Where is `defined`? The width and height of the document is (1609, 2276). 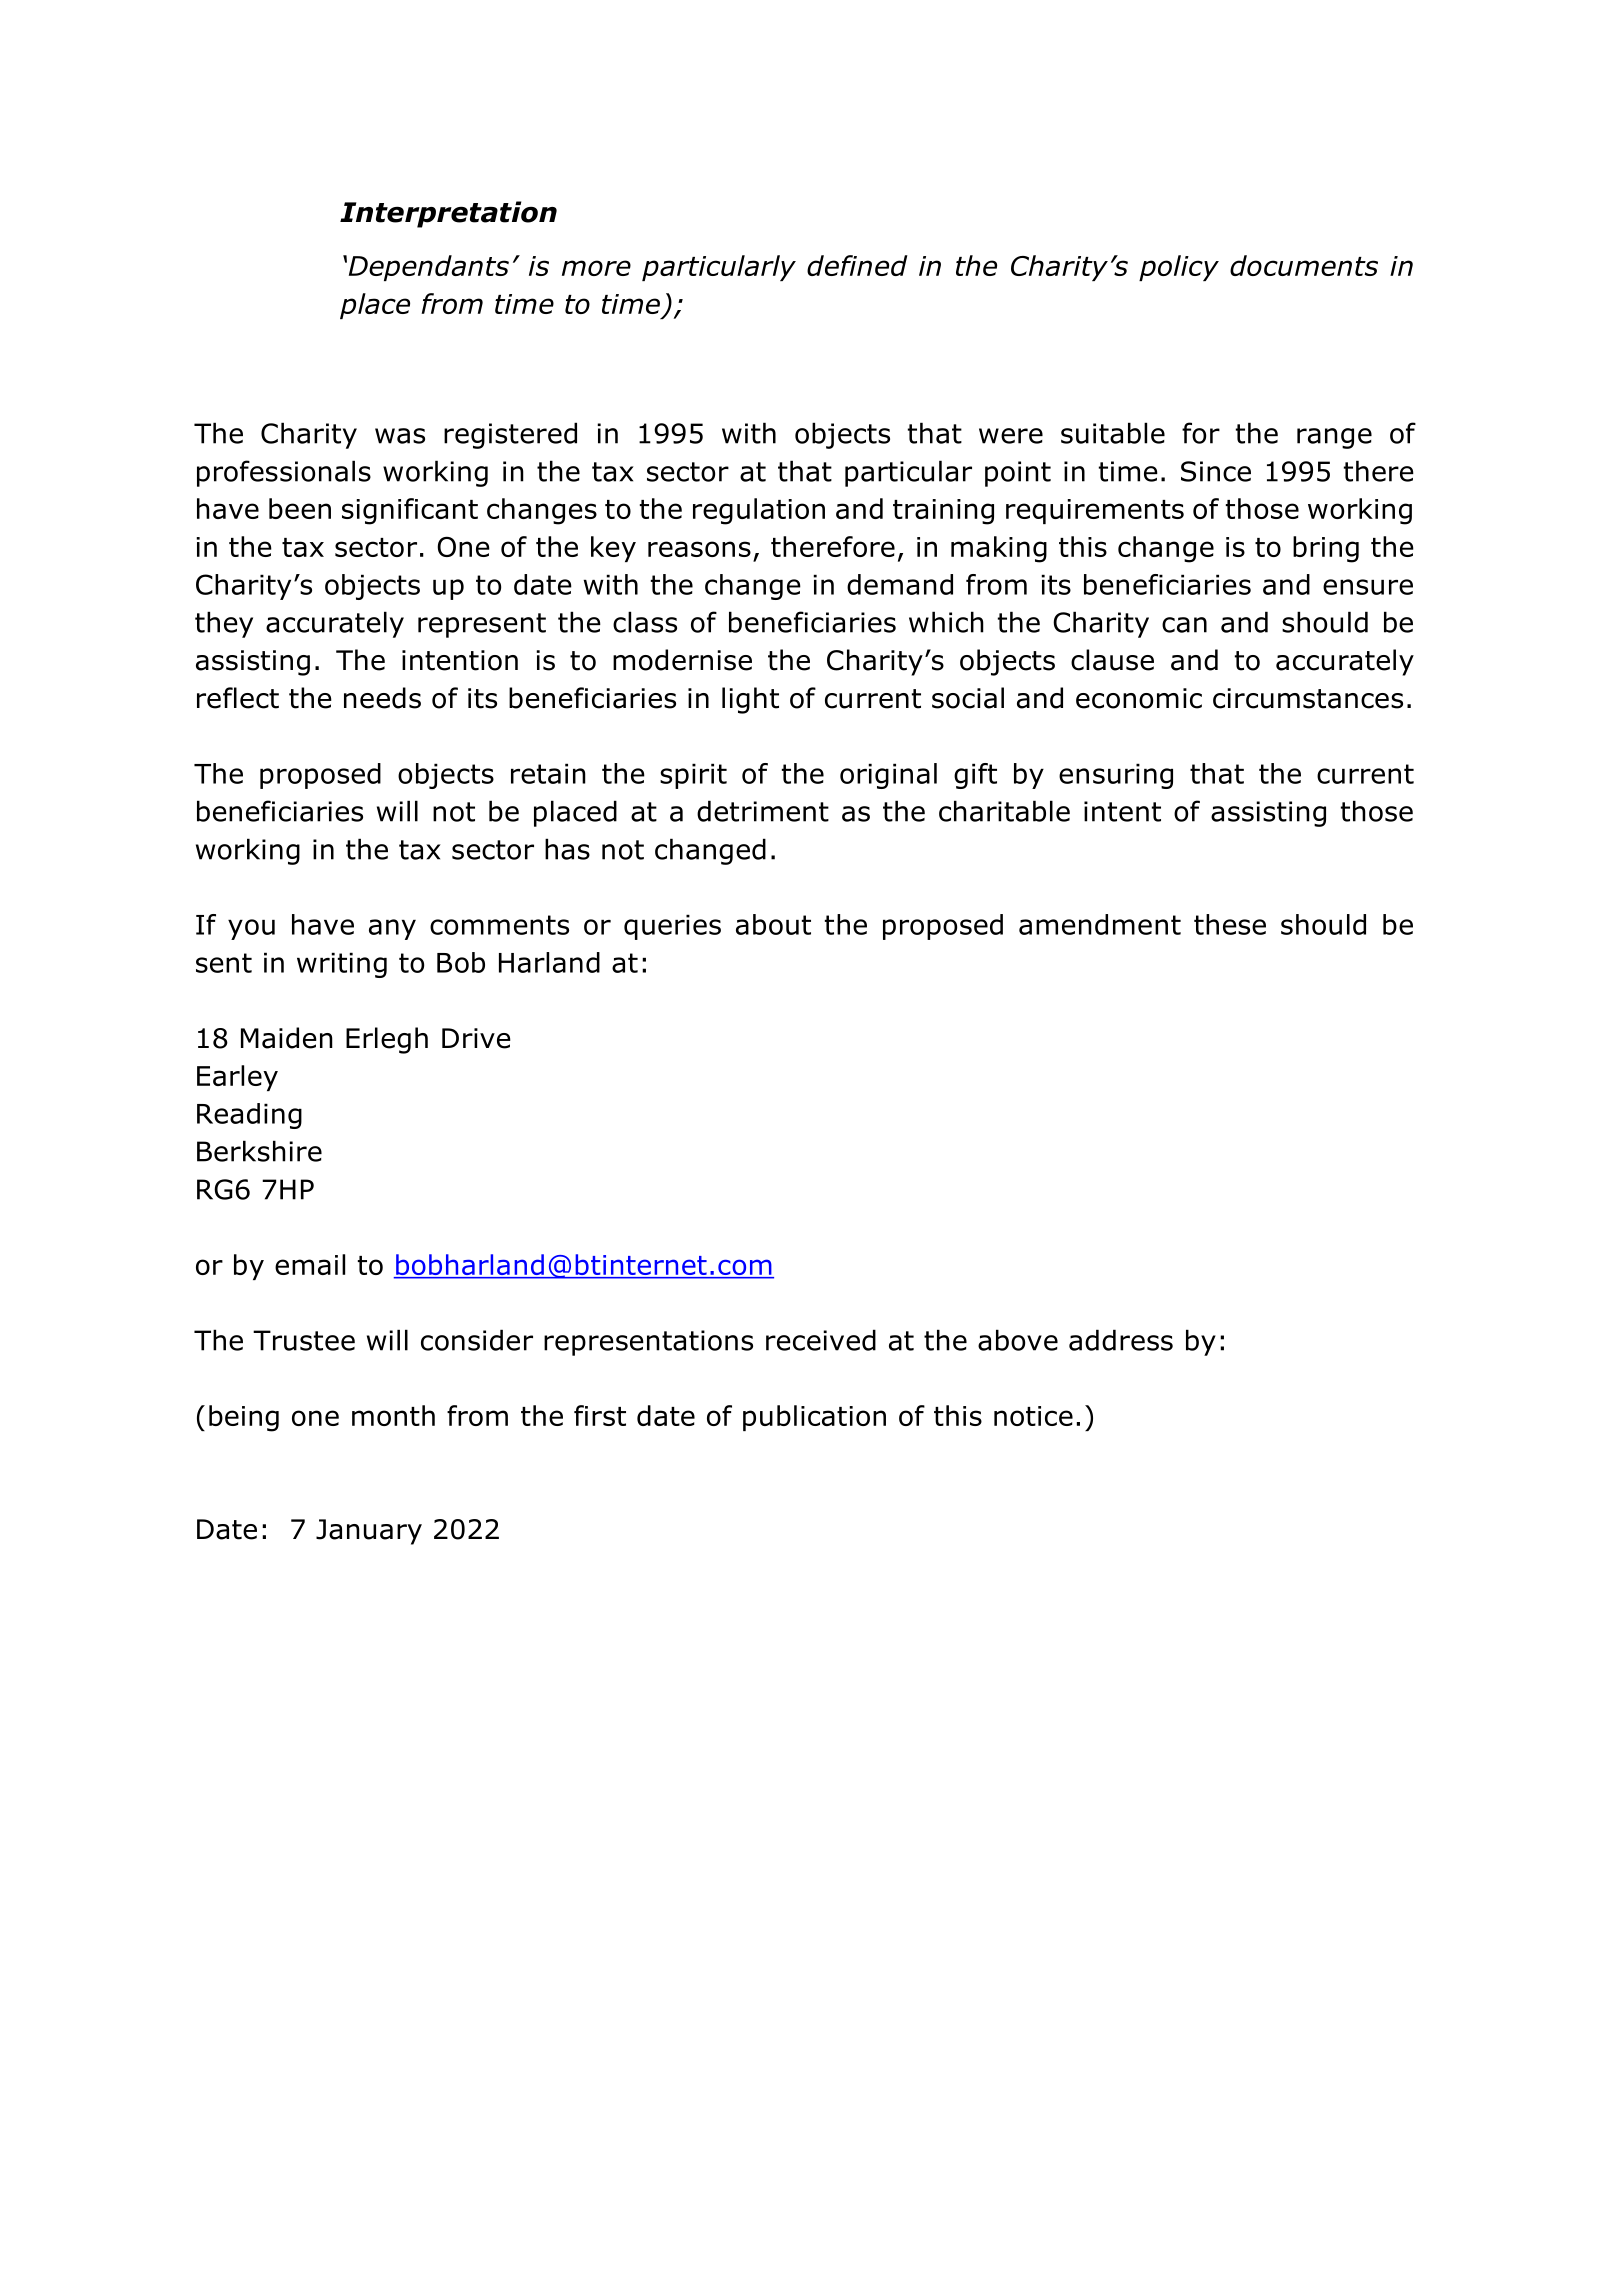 defined is located at coordinates (857, 265).
